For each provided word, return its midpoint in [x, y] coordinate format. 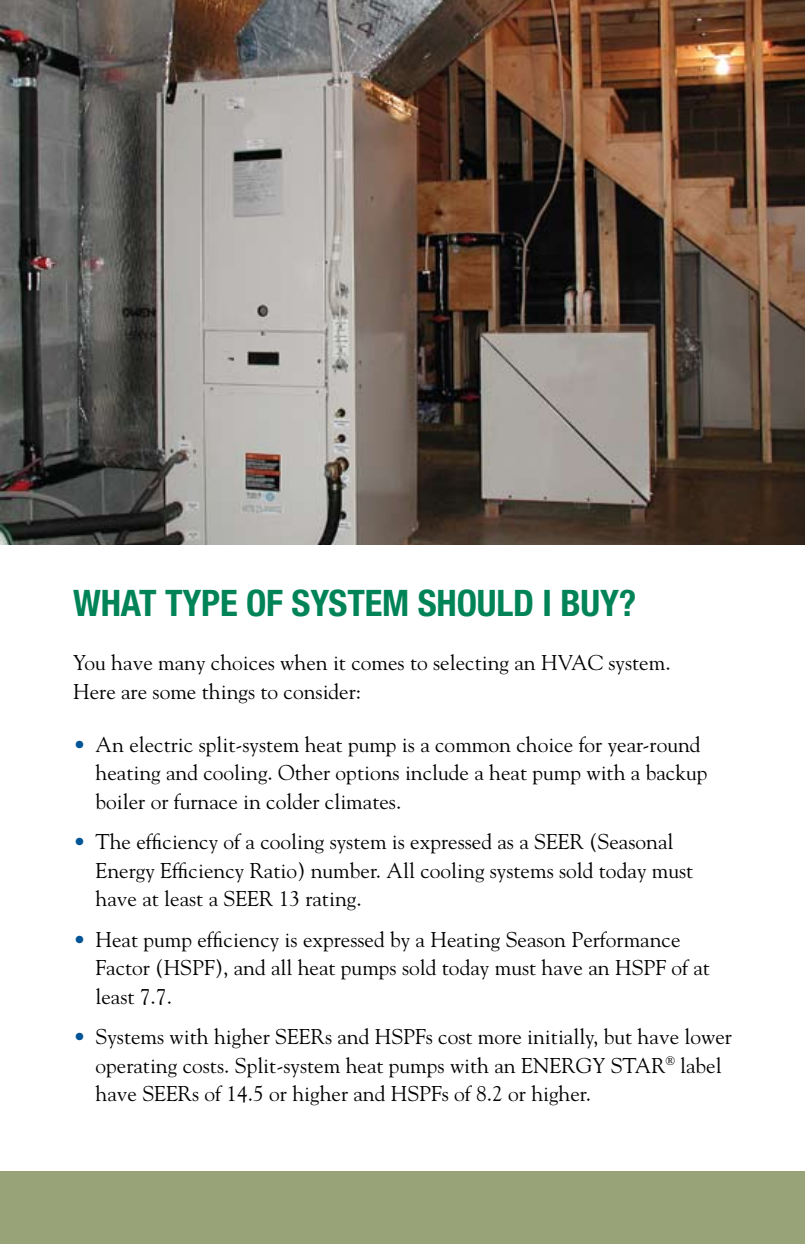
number [345, 870]
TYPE [201, 603]
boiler [120, 801]
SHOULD [475, 603]
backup [676, 774]
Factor [123, 968]
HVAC [572, 662]
